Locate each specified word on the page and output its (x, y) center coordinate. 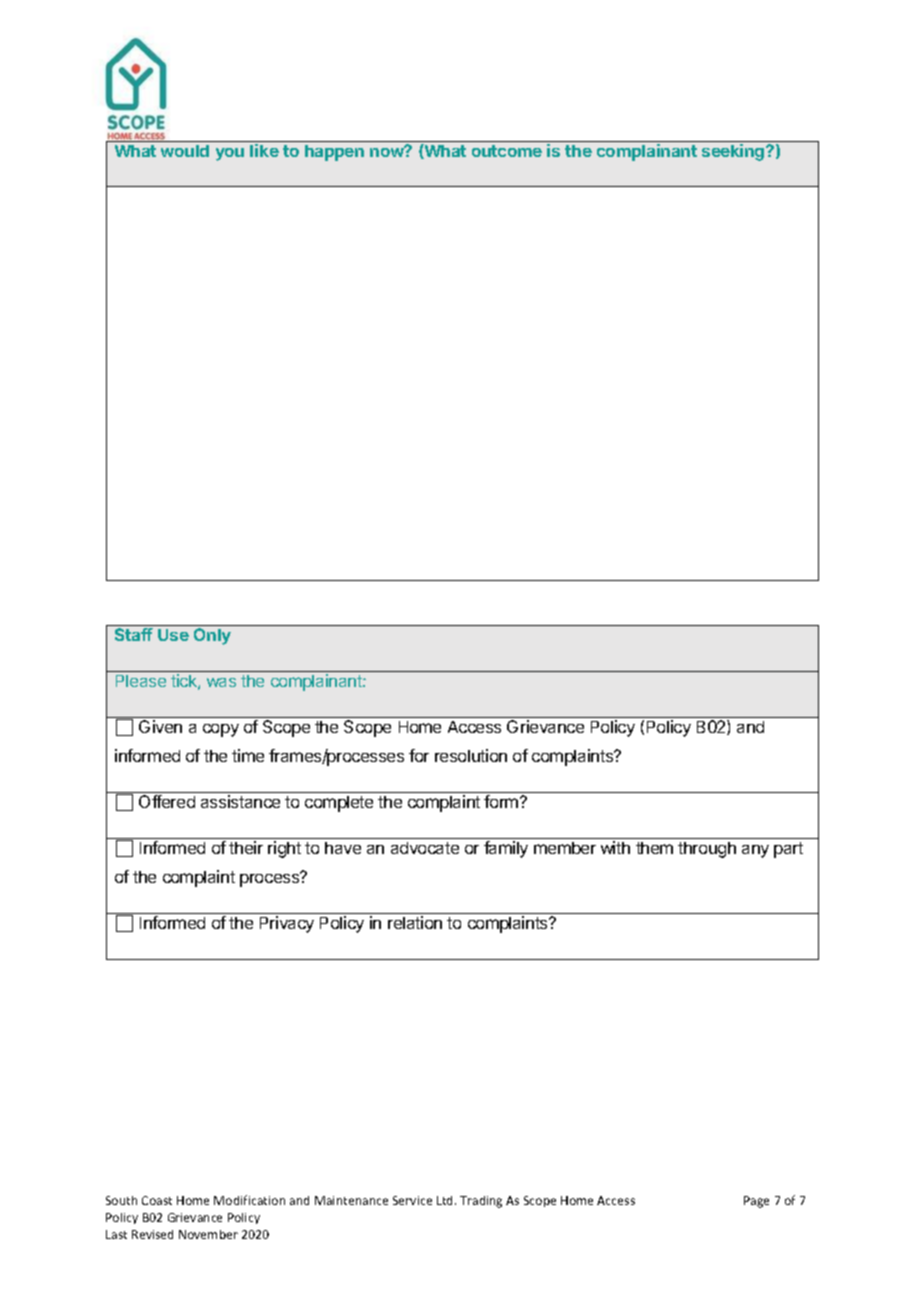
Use (173, 635)
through (707, 850)
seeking (734, 152)
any (755, 851)
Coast (157, 1200)
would (185, 151)
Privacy (287, 924)
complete (339, 804)
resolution (471, 755)
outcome (507, 151)
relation (415, 922)
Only (212, 636)
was (221, 682)
